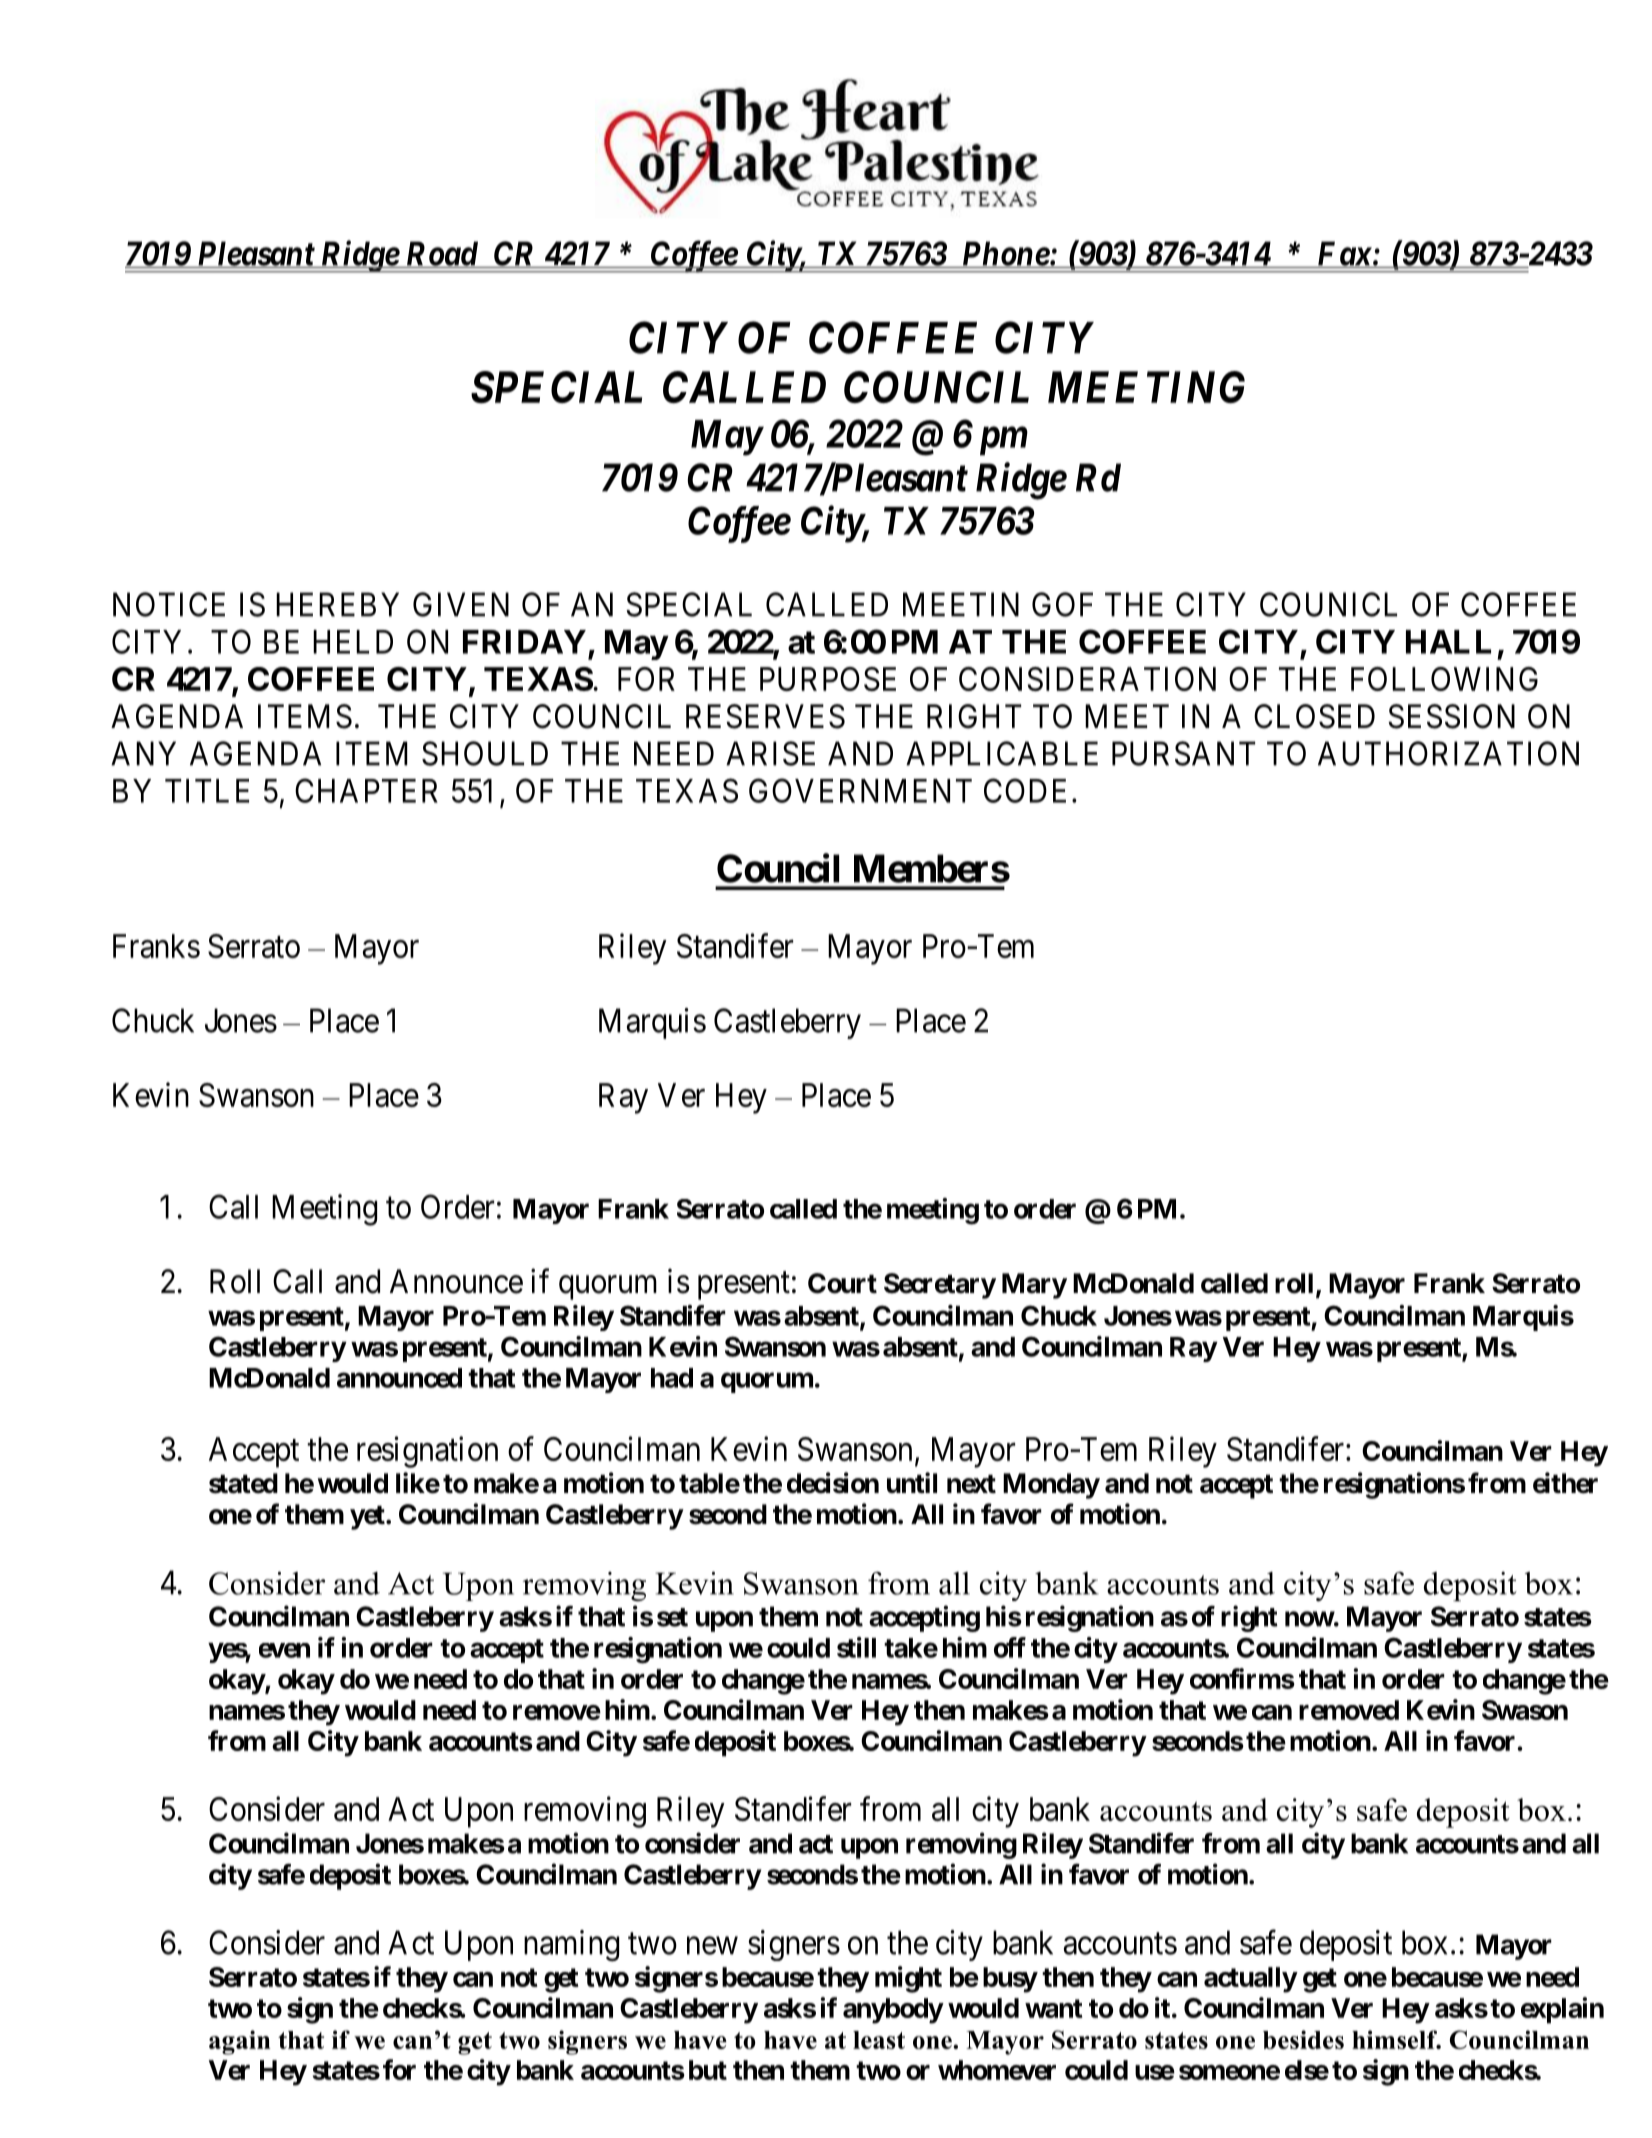 This screenshot has height=2138, width=1652. What do you see at coordinates (1344, 254) in the screenshot?
I see `Fax` at bounding box center [1344, 254].
